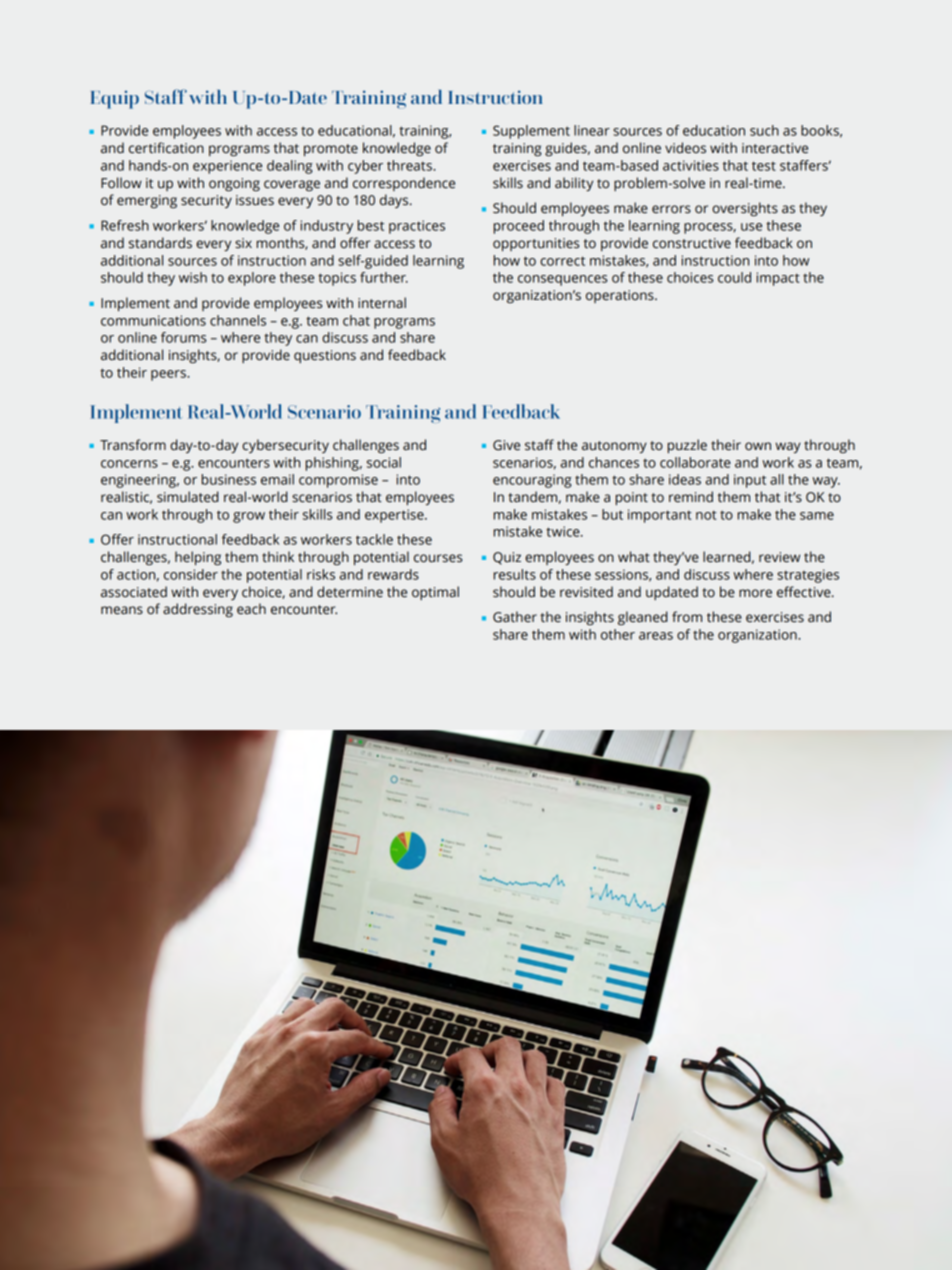 This document has width=952, height=1270. I want to click on such, so click(764, 130).
